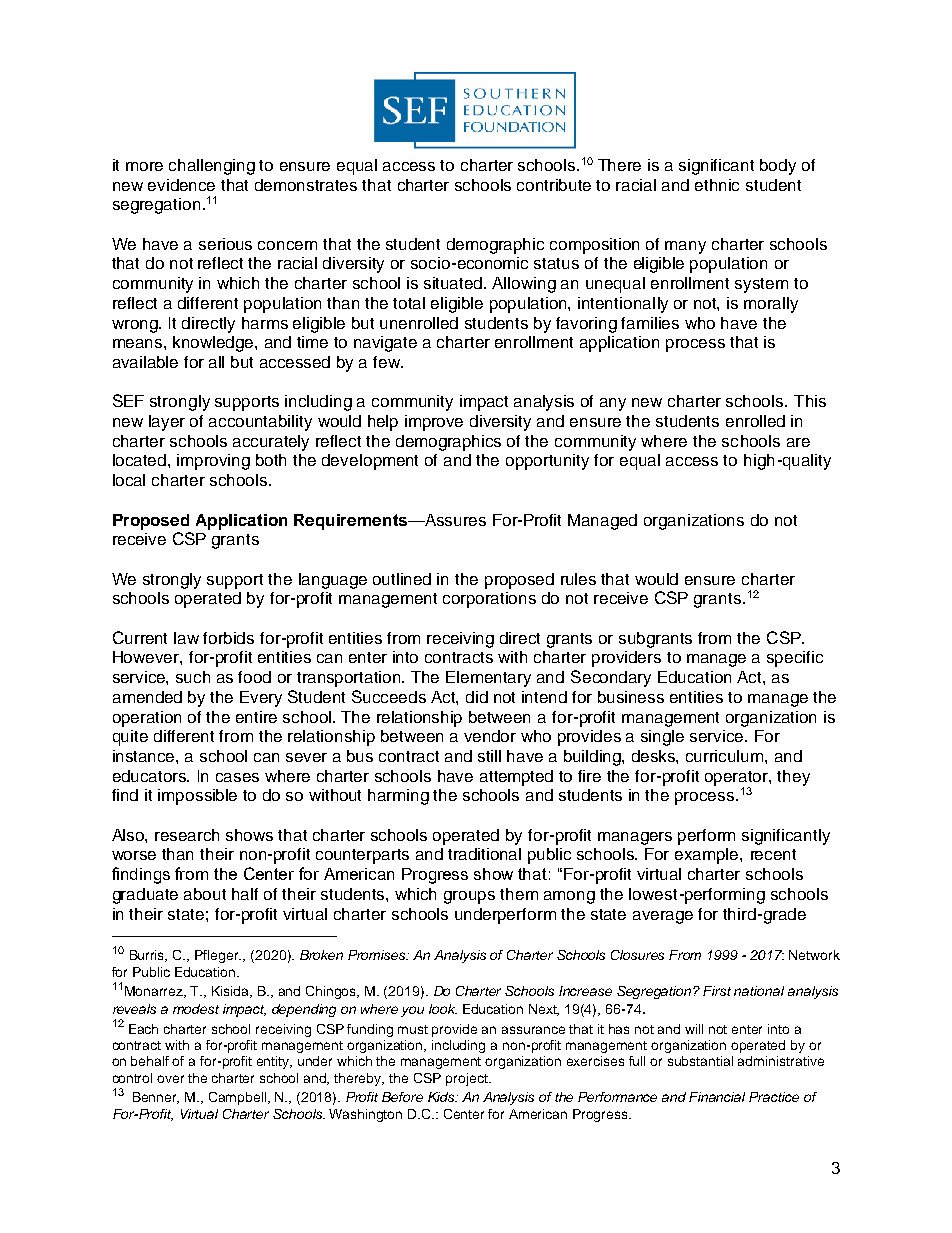 This screenshot has height=1233, width=952. I want to click on vendor, so click(490, 736).
